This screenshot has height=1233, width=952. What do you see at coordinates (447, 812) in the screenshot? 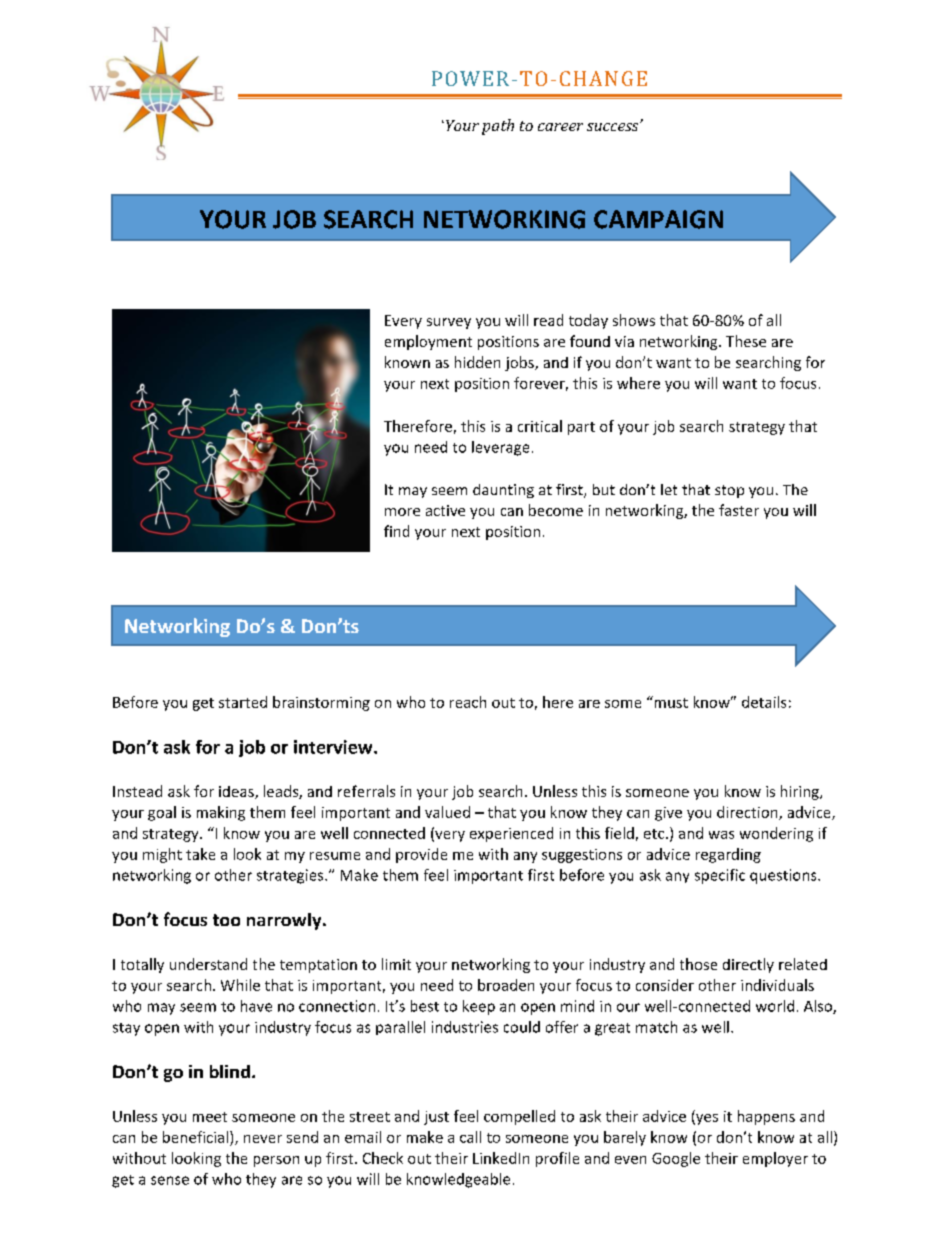
I see `valued` at bounding box center [447, 812].
